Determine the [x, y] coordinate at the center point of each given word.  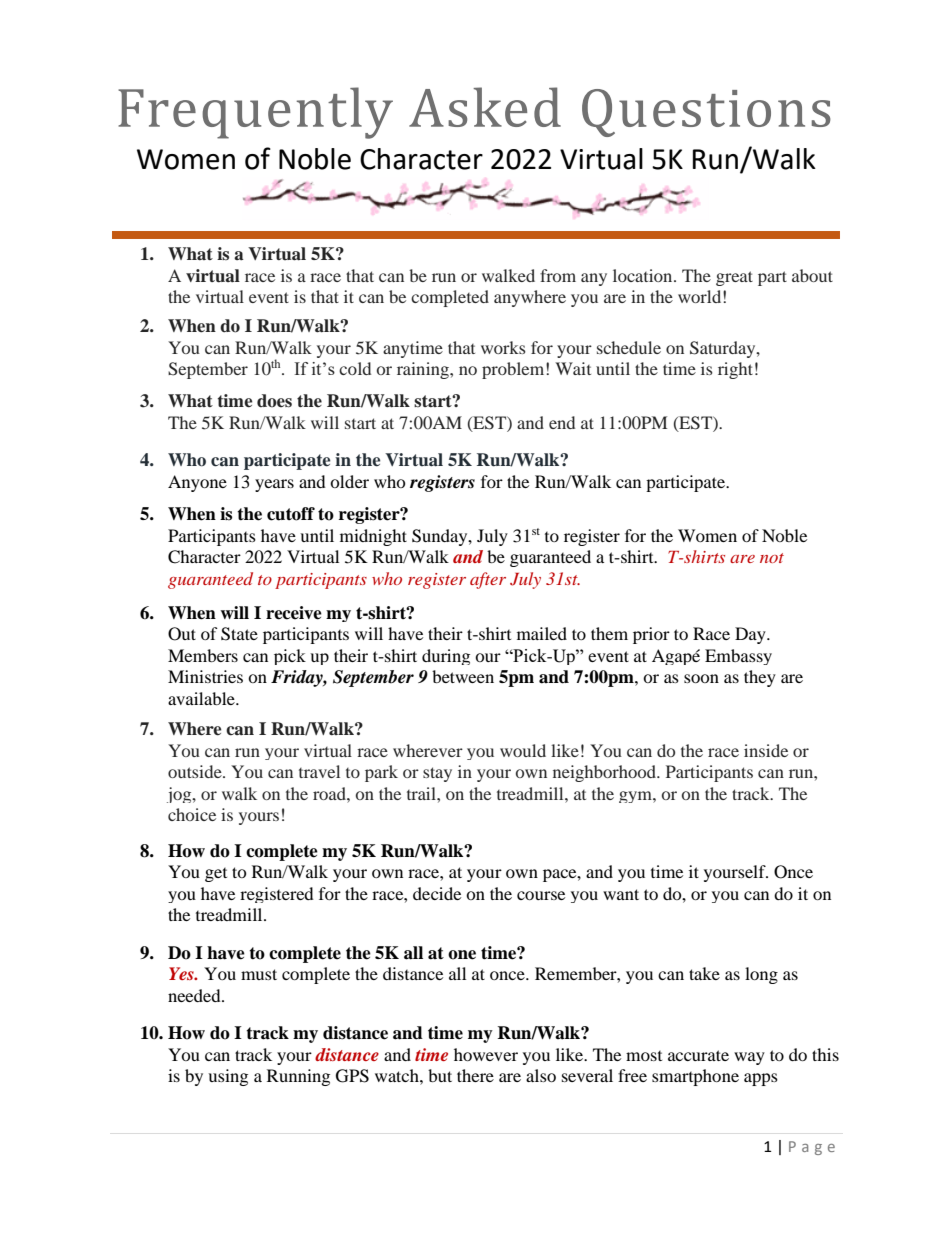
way [749, 1058]
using [228, 1077]
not [772, 558]
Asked [485, 107]
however [486, 1054]
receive [294, 613]
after [488, 580]
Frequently [255, 113]
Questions [706, 113]
